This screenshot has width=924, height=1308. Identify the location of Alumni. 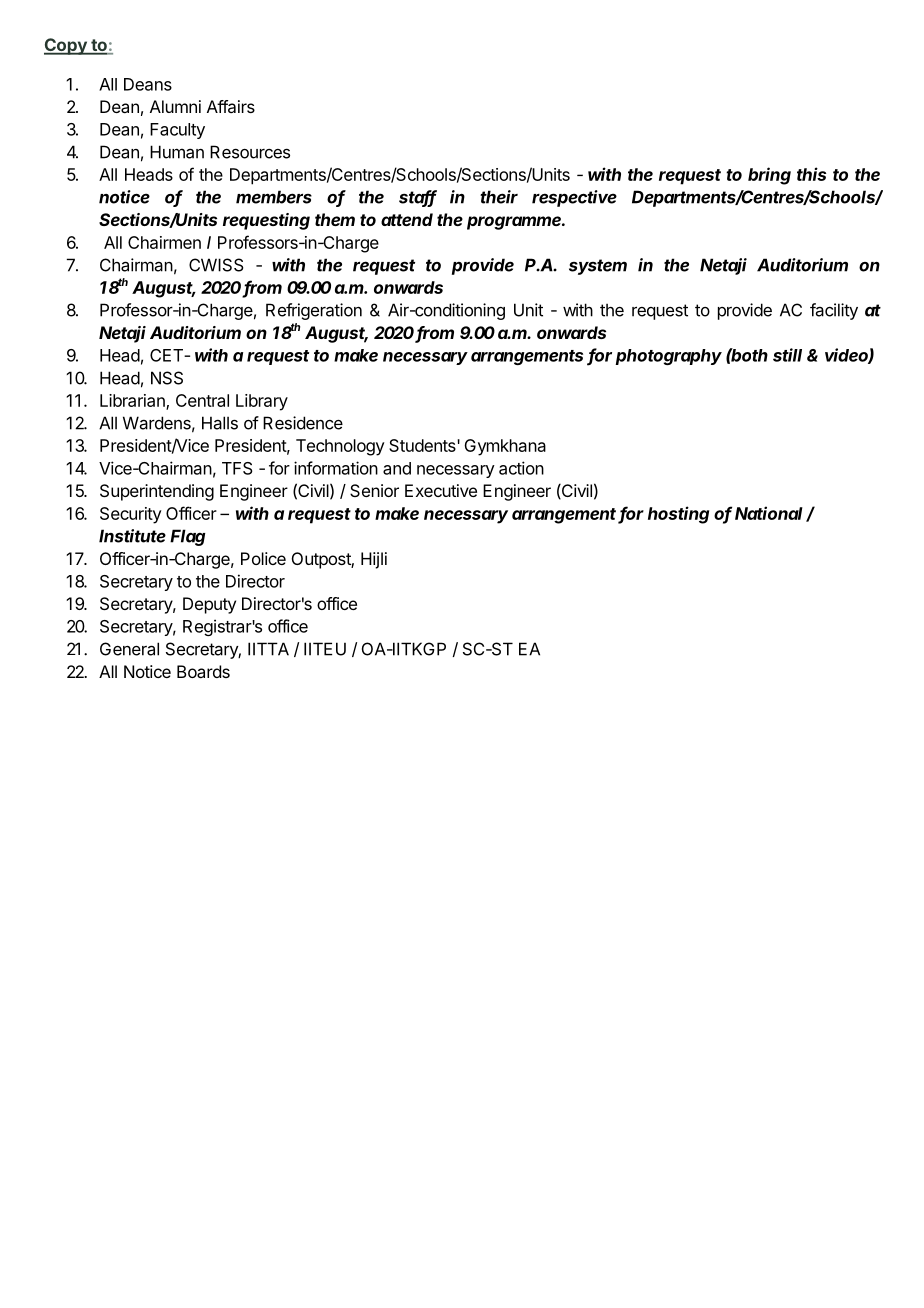
(175, 106).
